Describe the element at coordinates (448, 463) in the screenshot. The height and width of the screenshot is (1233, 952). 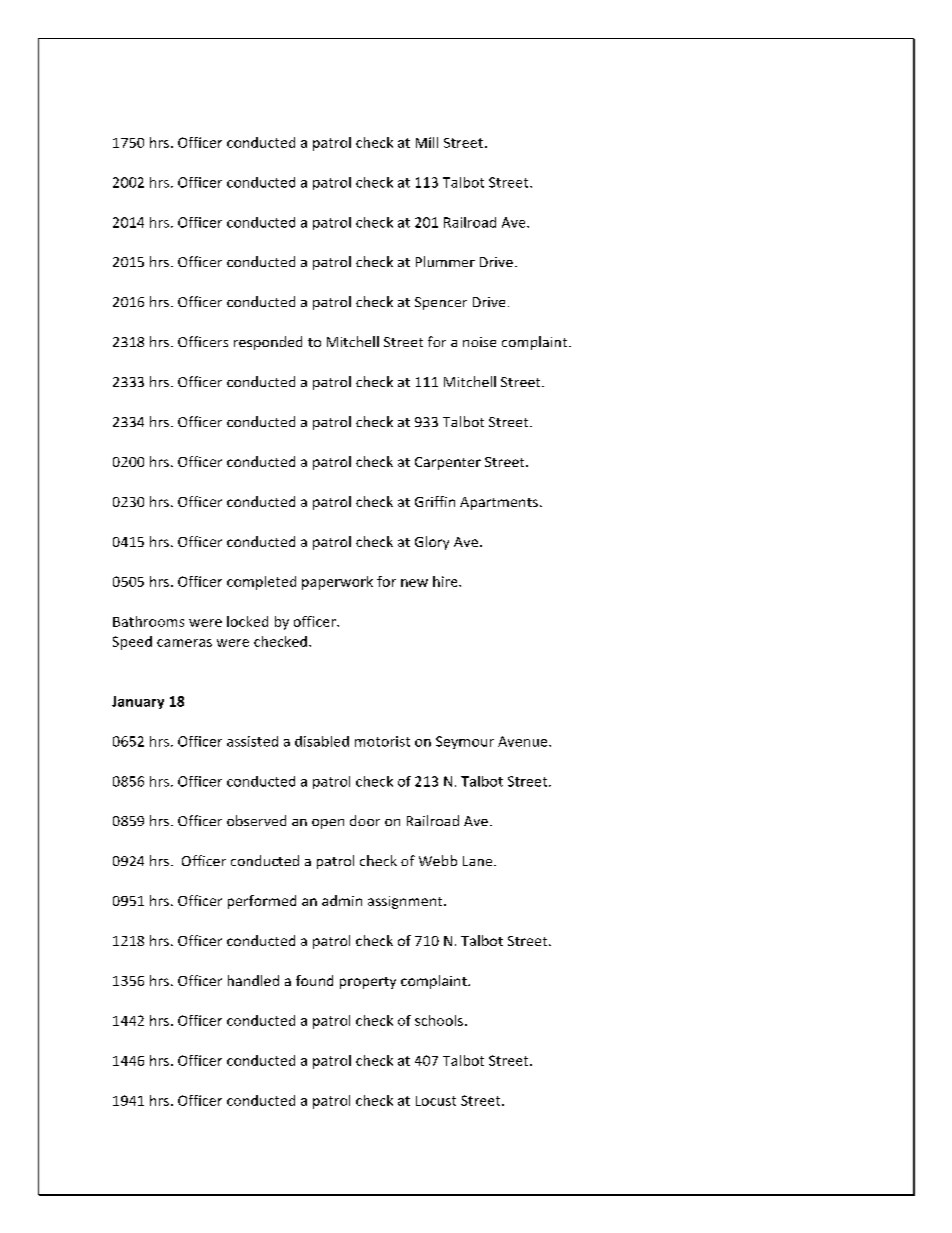
I see `Carpenter` at that location.
